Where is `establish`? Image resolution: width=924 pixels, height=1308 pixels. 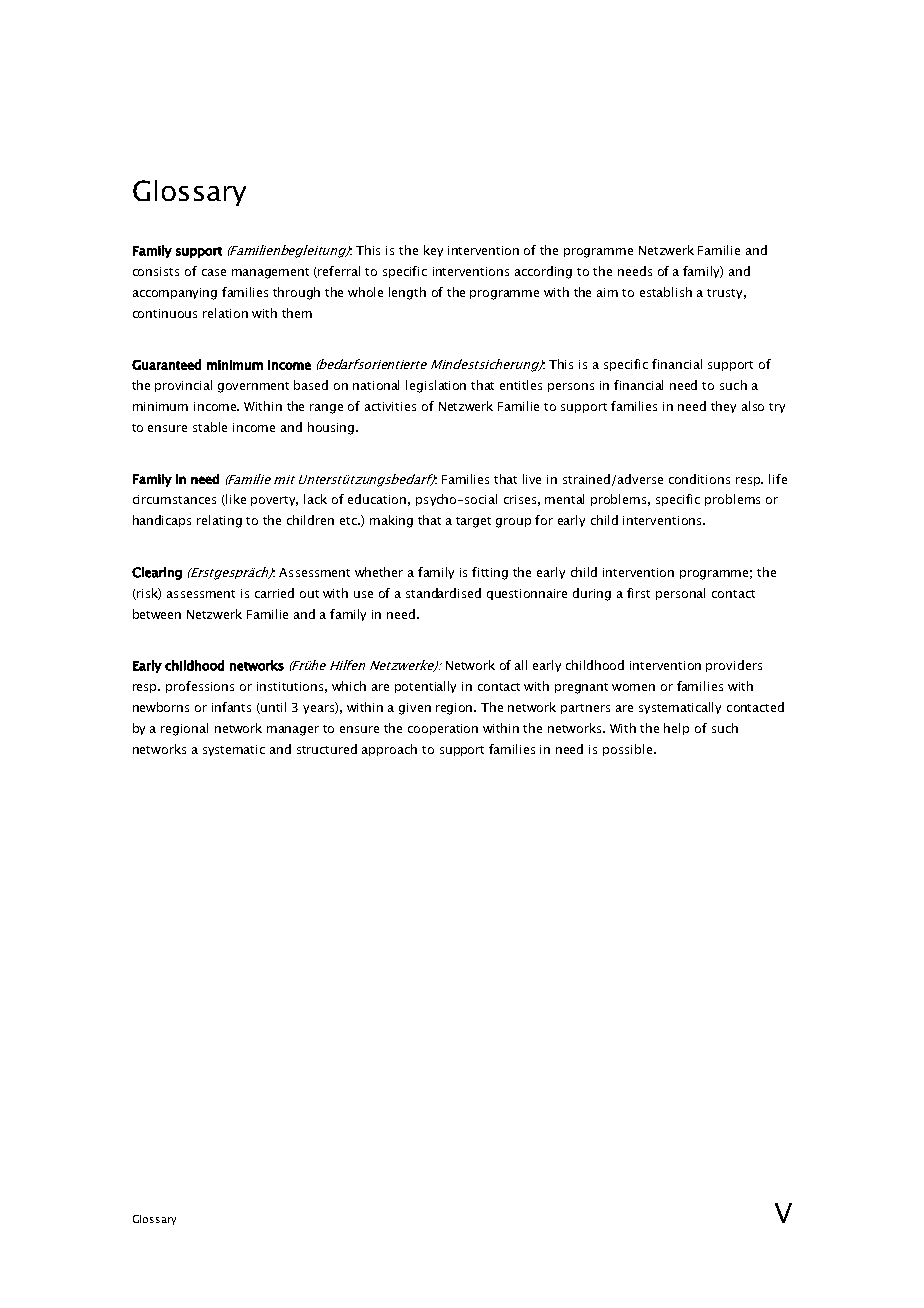
establish is located at coordinates (666, 292).
